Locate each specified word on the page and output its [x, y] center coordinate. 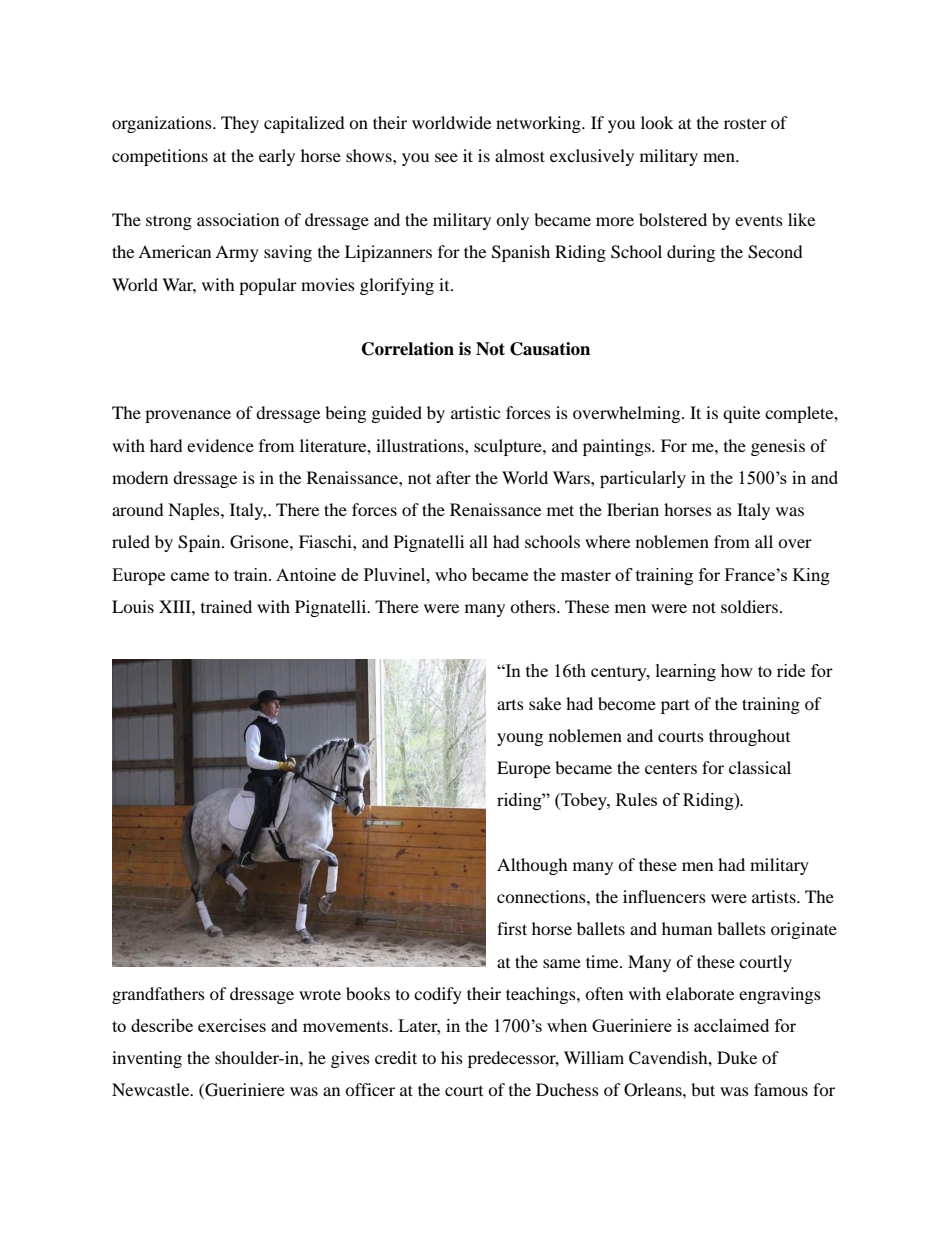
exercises [232, 1025]
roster [745, 124]
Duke [737, 1057]
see [446, 157]
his [452, 1057]
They [240, 124]
